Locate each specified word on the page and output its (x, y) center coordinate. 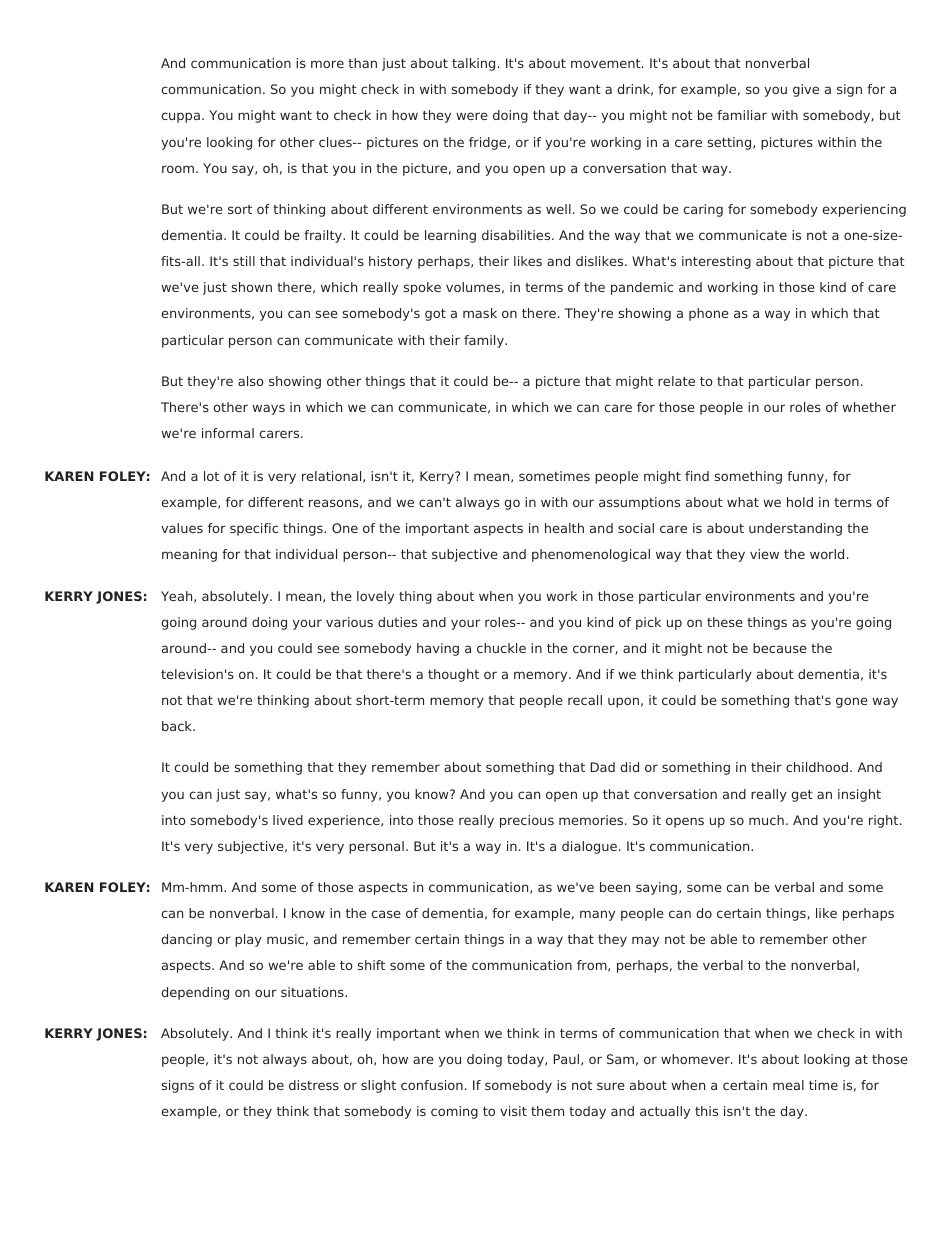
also (251, 381)
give (806, 90)
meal (788, 1085)
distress (314, 1085)
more (327, 64)
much (766, 820)
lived (288, 820)
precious (527, 821)
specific (254, 529)
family (485, 341)
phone (709, 314)
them (547, 1111)
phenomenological (591, 555)
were (472, 116)
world (827, 554)
